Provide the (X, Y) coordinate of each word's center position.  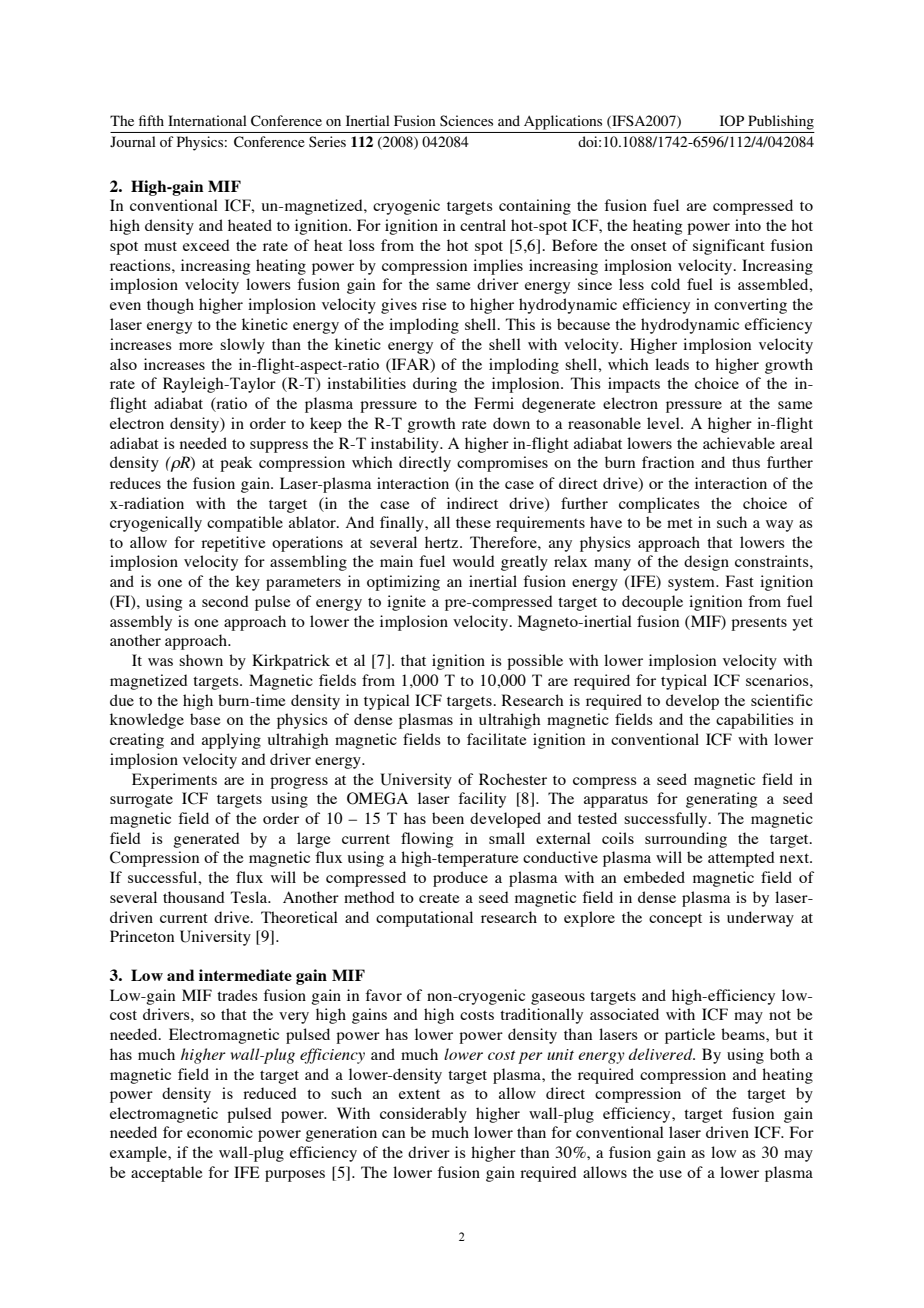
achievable (739, 443)
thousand (194, 897)
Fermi (494, 403)
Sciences (466, 120)
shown (201, 660)
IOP (732, 120)
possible (535, 662)
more (196, 346)
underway (760, 919)
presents (759, 624)
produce (460, 879)
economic (220, 1132)
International (207, 120)
